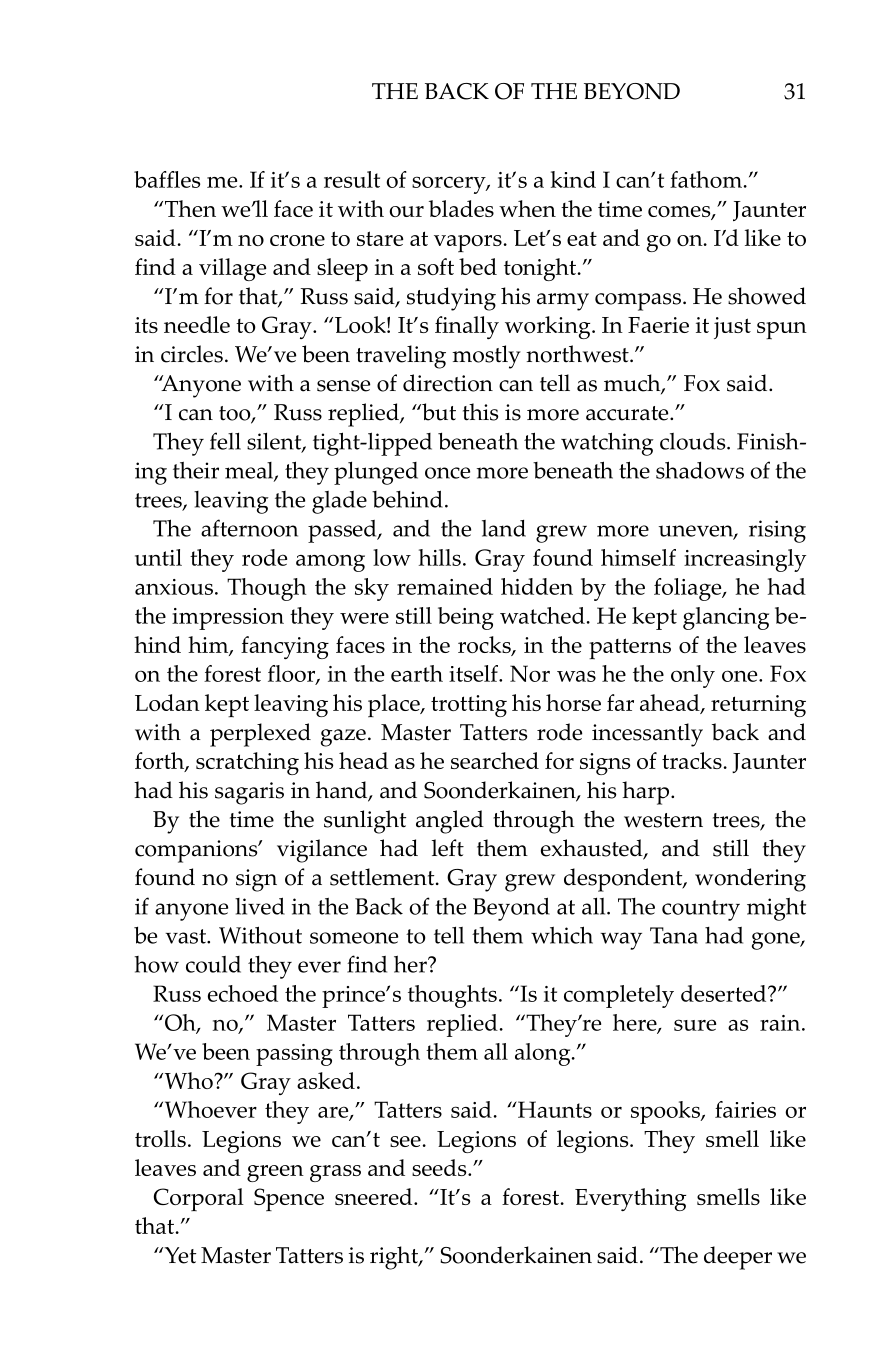  Describe the element at coordinates (199, 1199) in the screenshot. I see `Corporal` at that location.
